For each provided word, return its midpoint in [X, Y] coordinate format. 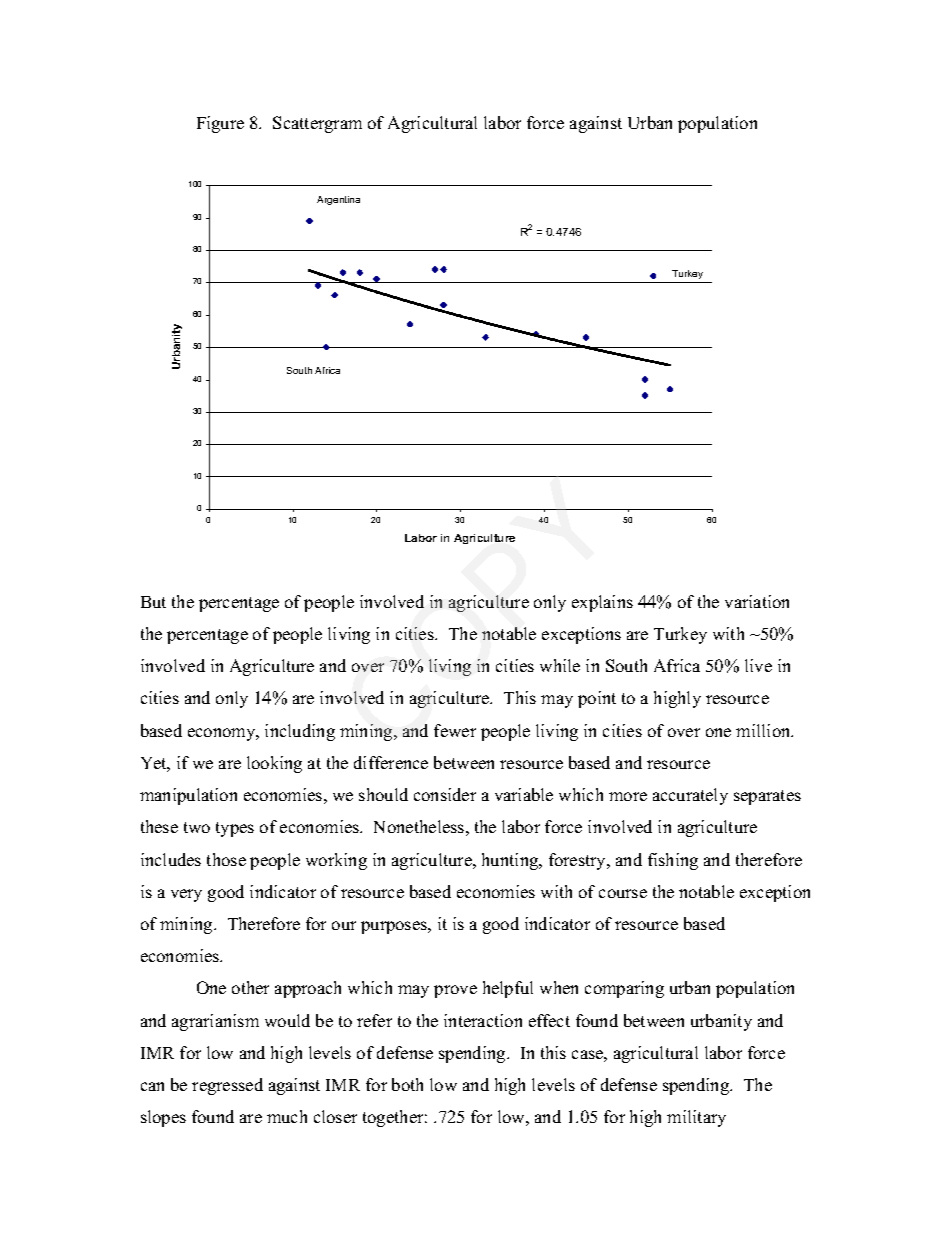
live [758, 665]
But [153, 602]
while [560, 665]
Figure [220, 124]
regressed [227, 1086]
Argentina [338, 200]
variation [757, 601]
